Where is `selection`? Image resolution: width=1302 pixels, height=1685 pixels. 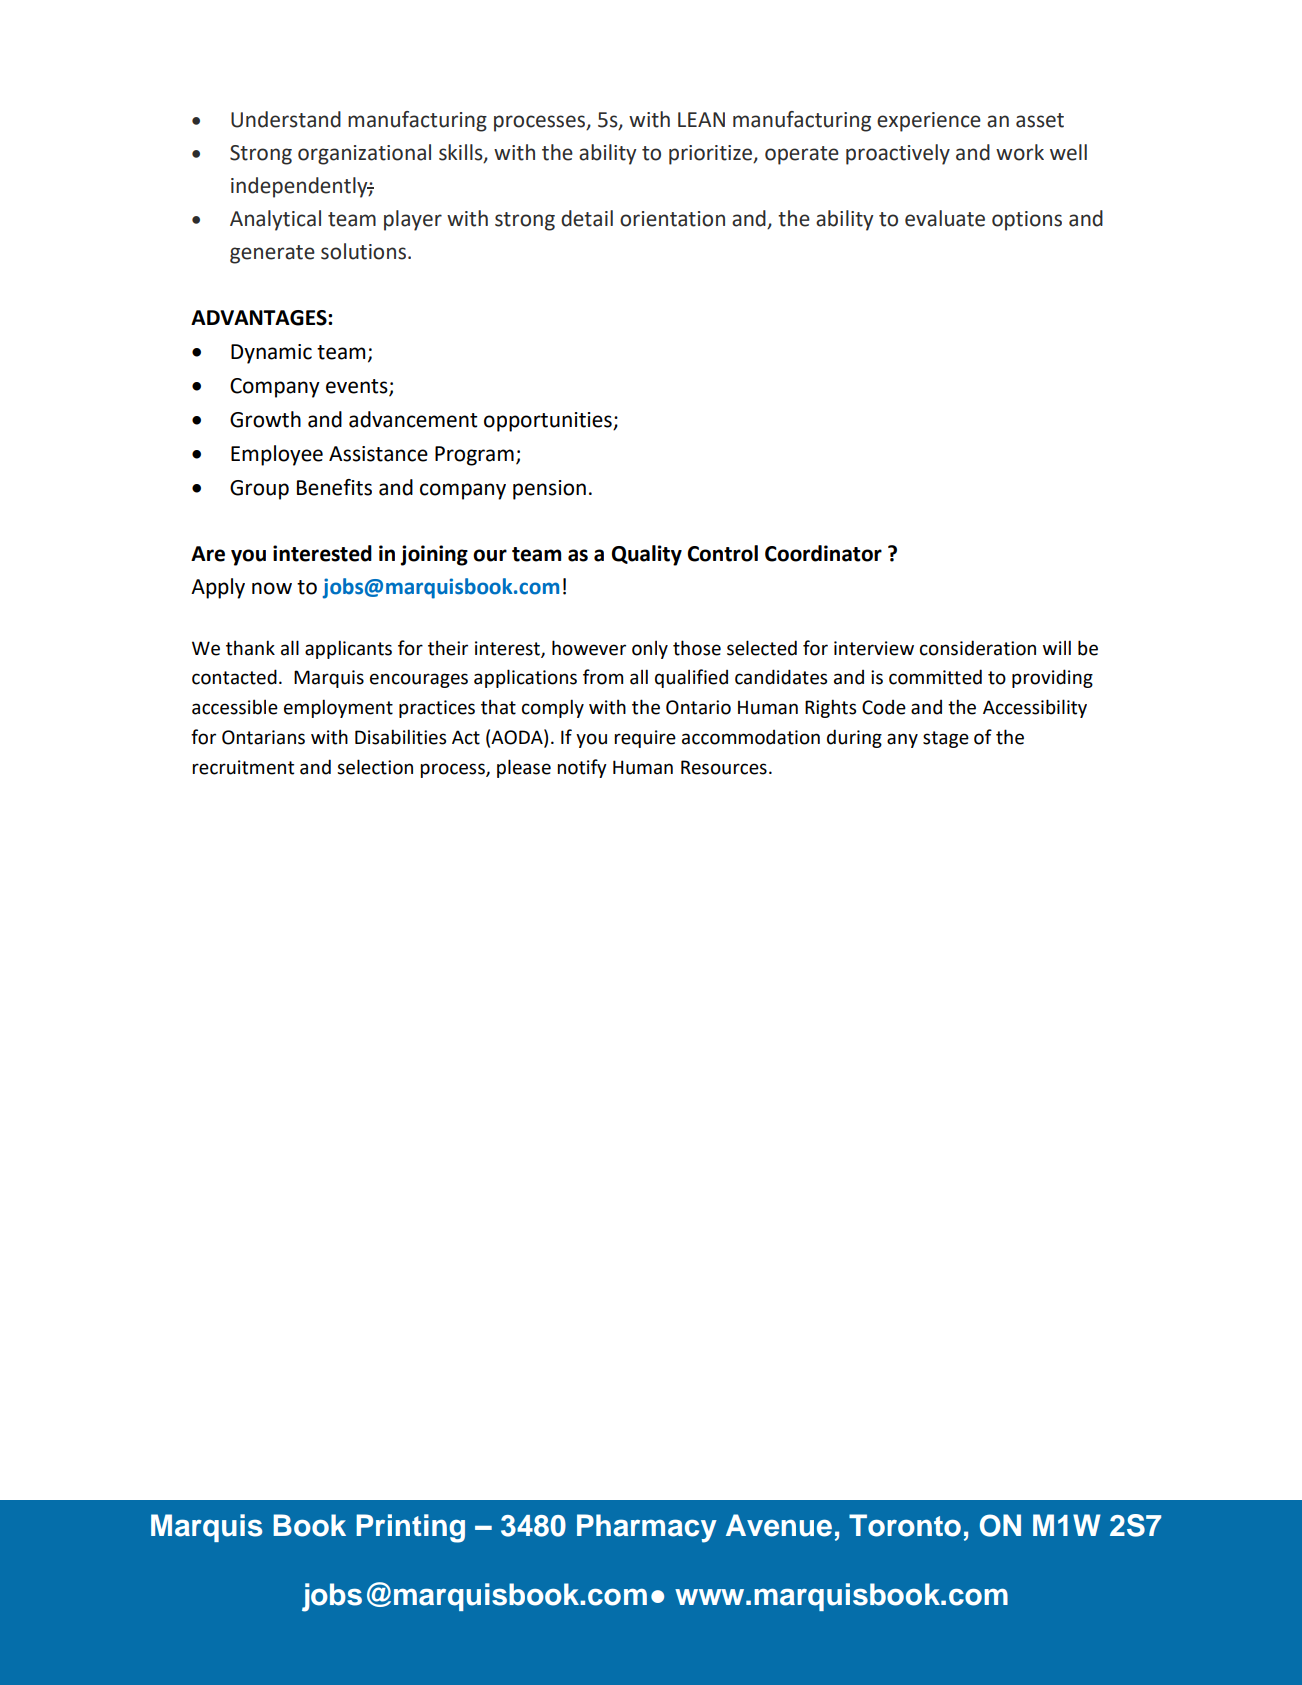 selection is located at coordinates (375, 767).
